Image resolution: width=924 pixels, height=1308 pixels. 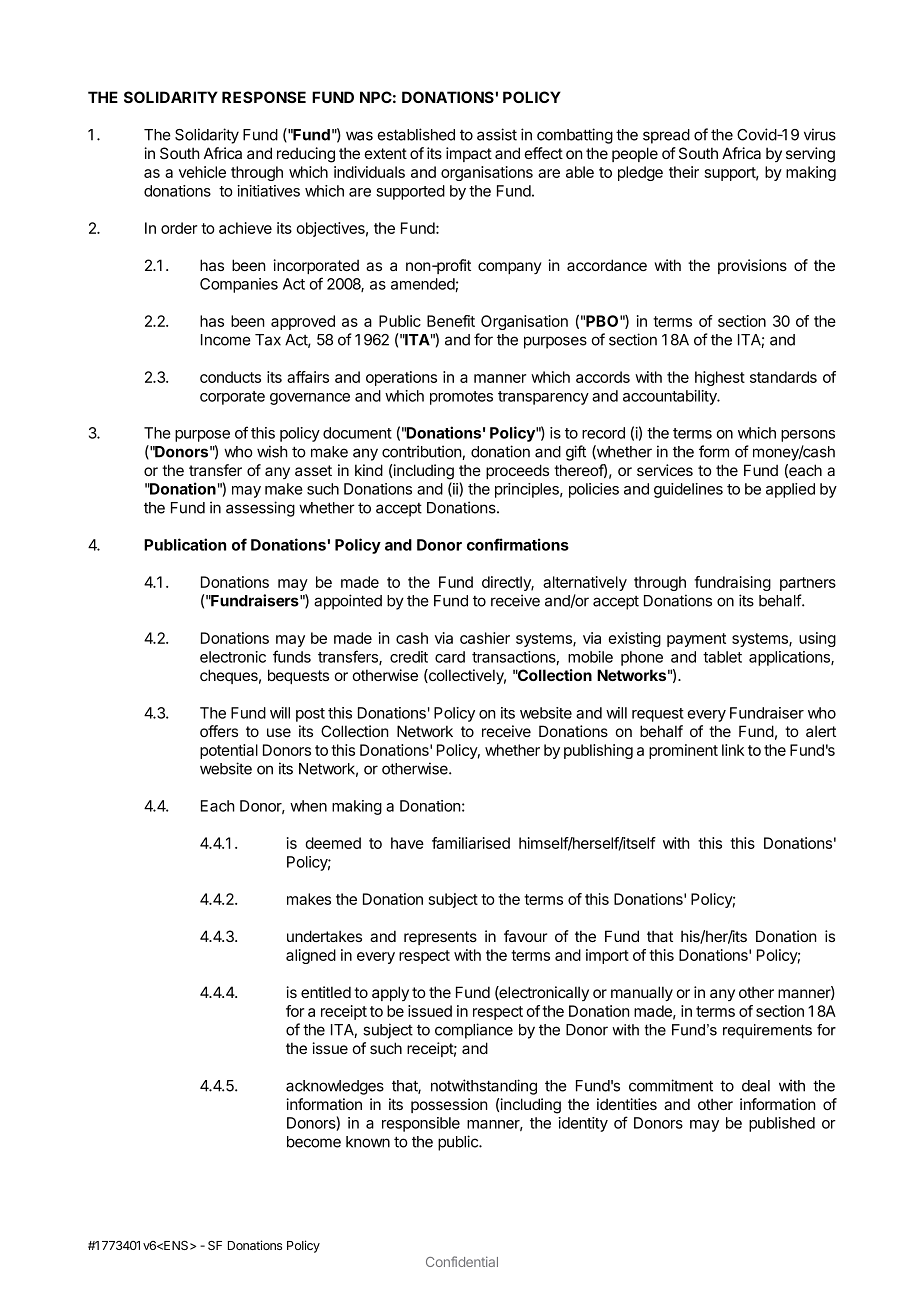 What do you see at coordinates (497, 134) in the screenshot?
I see `assist` at bounding box center [497, 134].
